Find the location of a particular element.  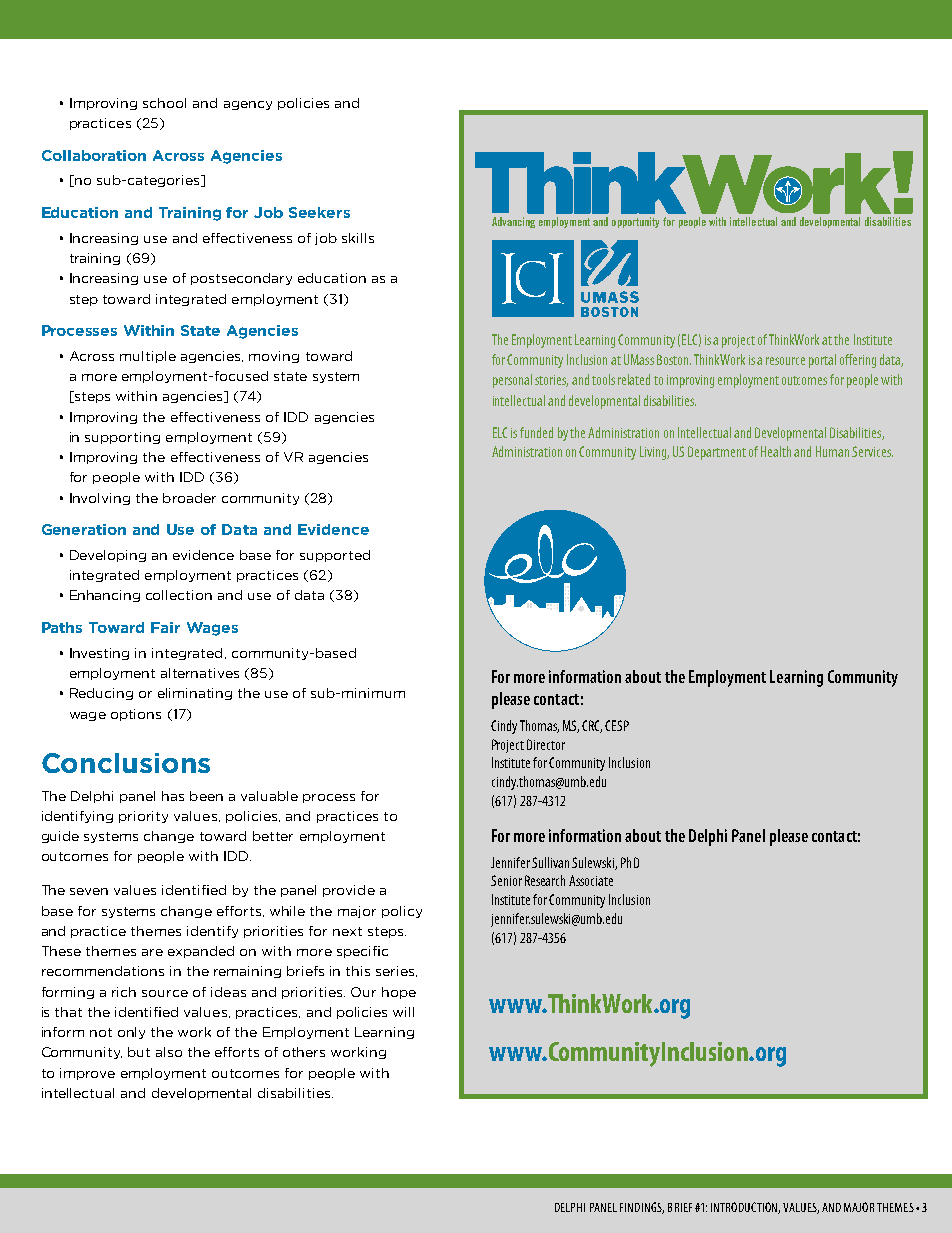

opportunity is located at coordinates (635, 222).
